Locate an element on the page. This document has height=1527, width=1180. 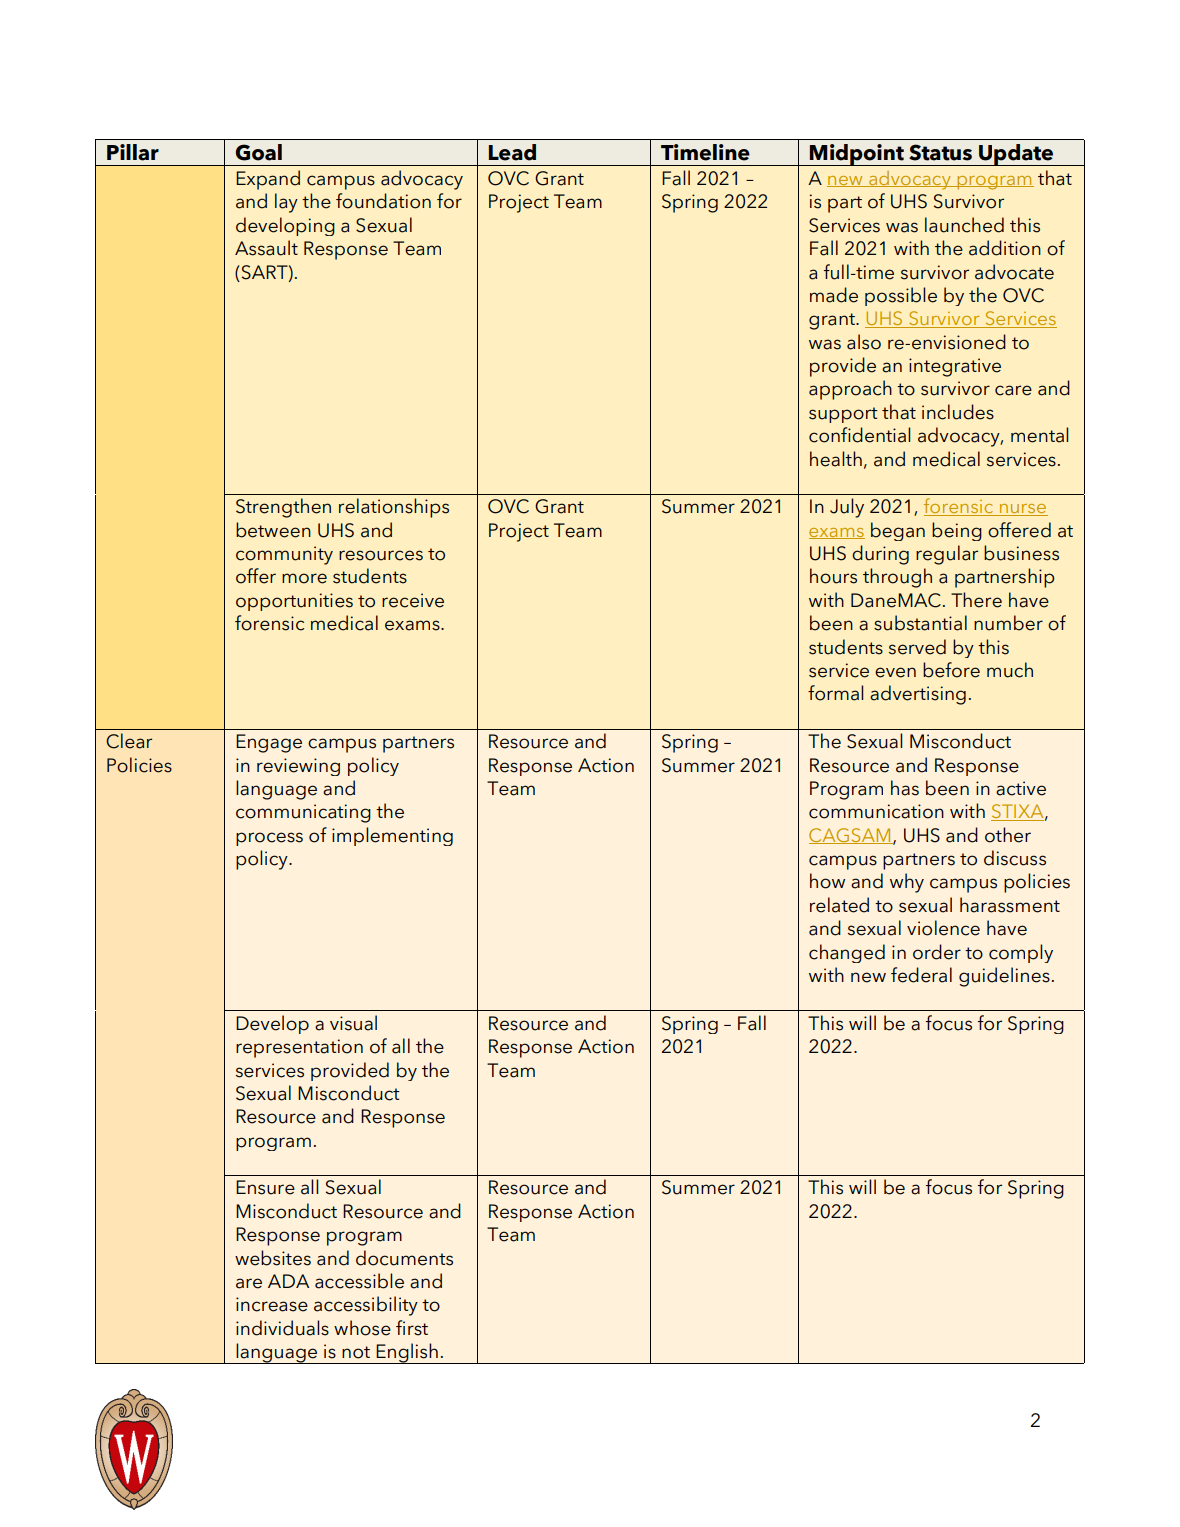
confidential is located at coordinates (860, 435).
